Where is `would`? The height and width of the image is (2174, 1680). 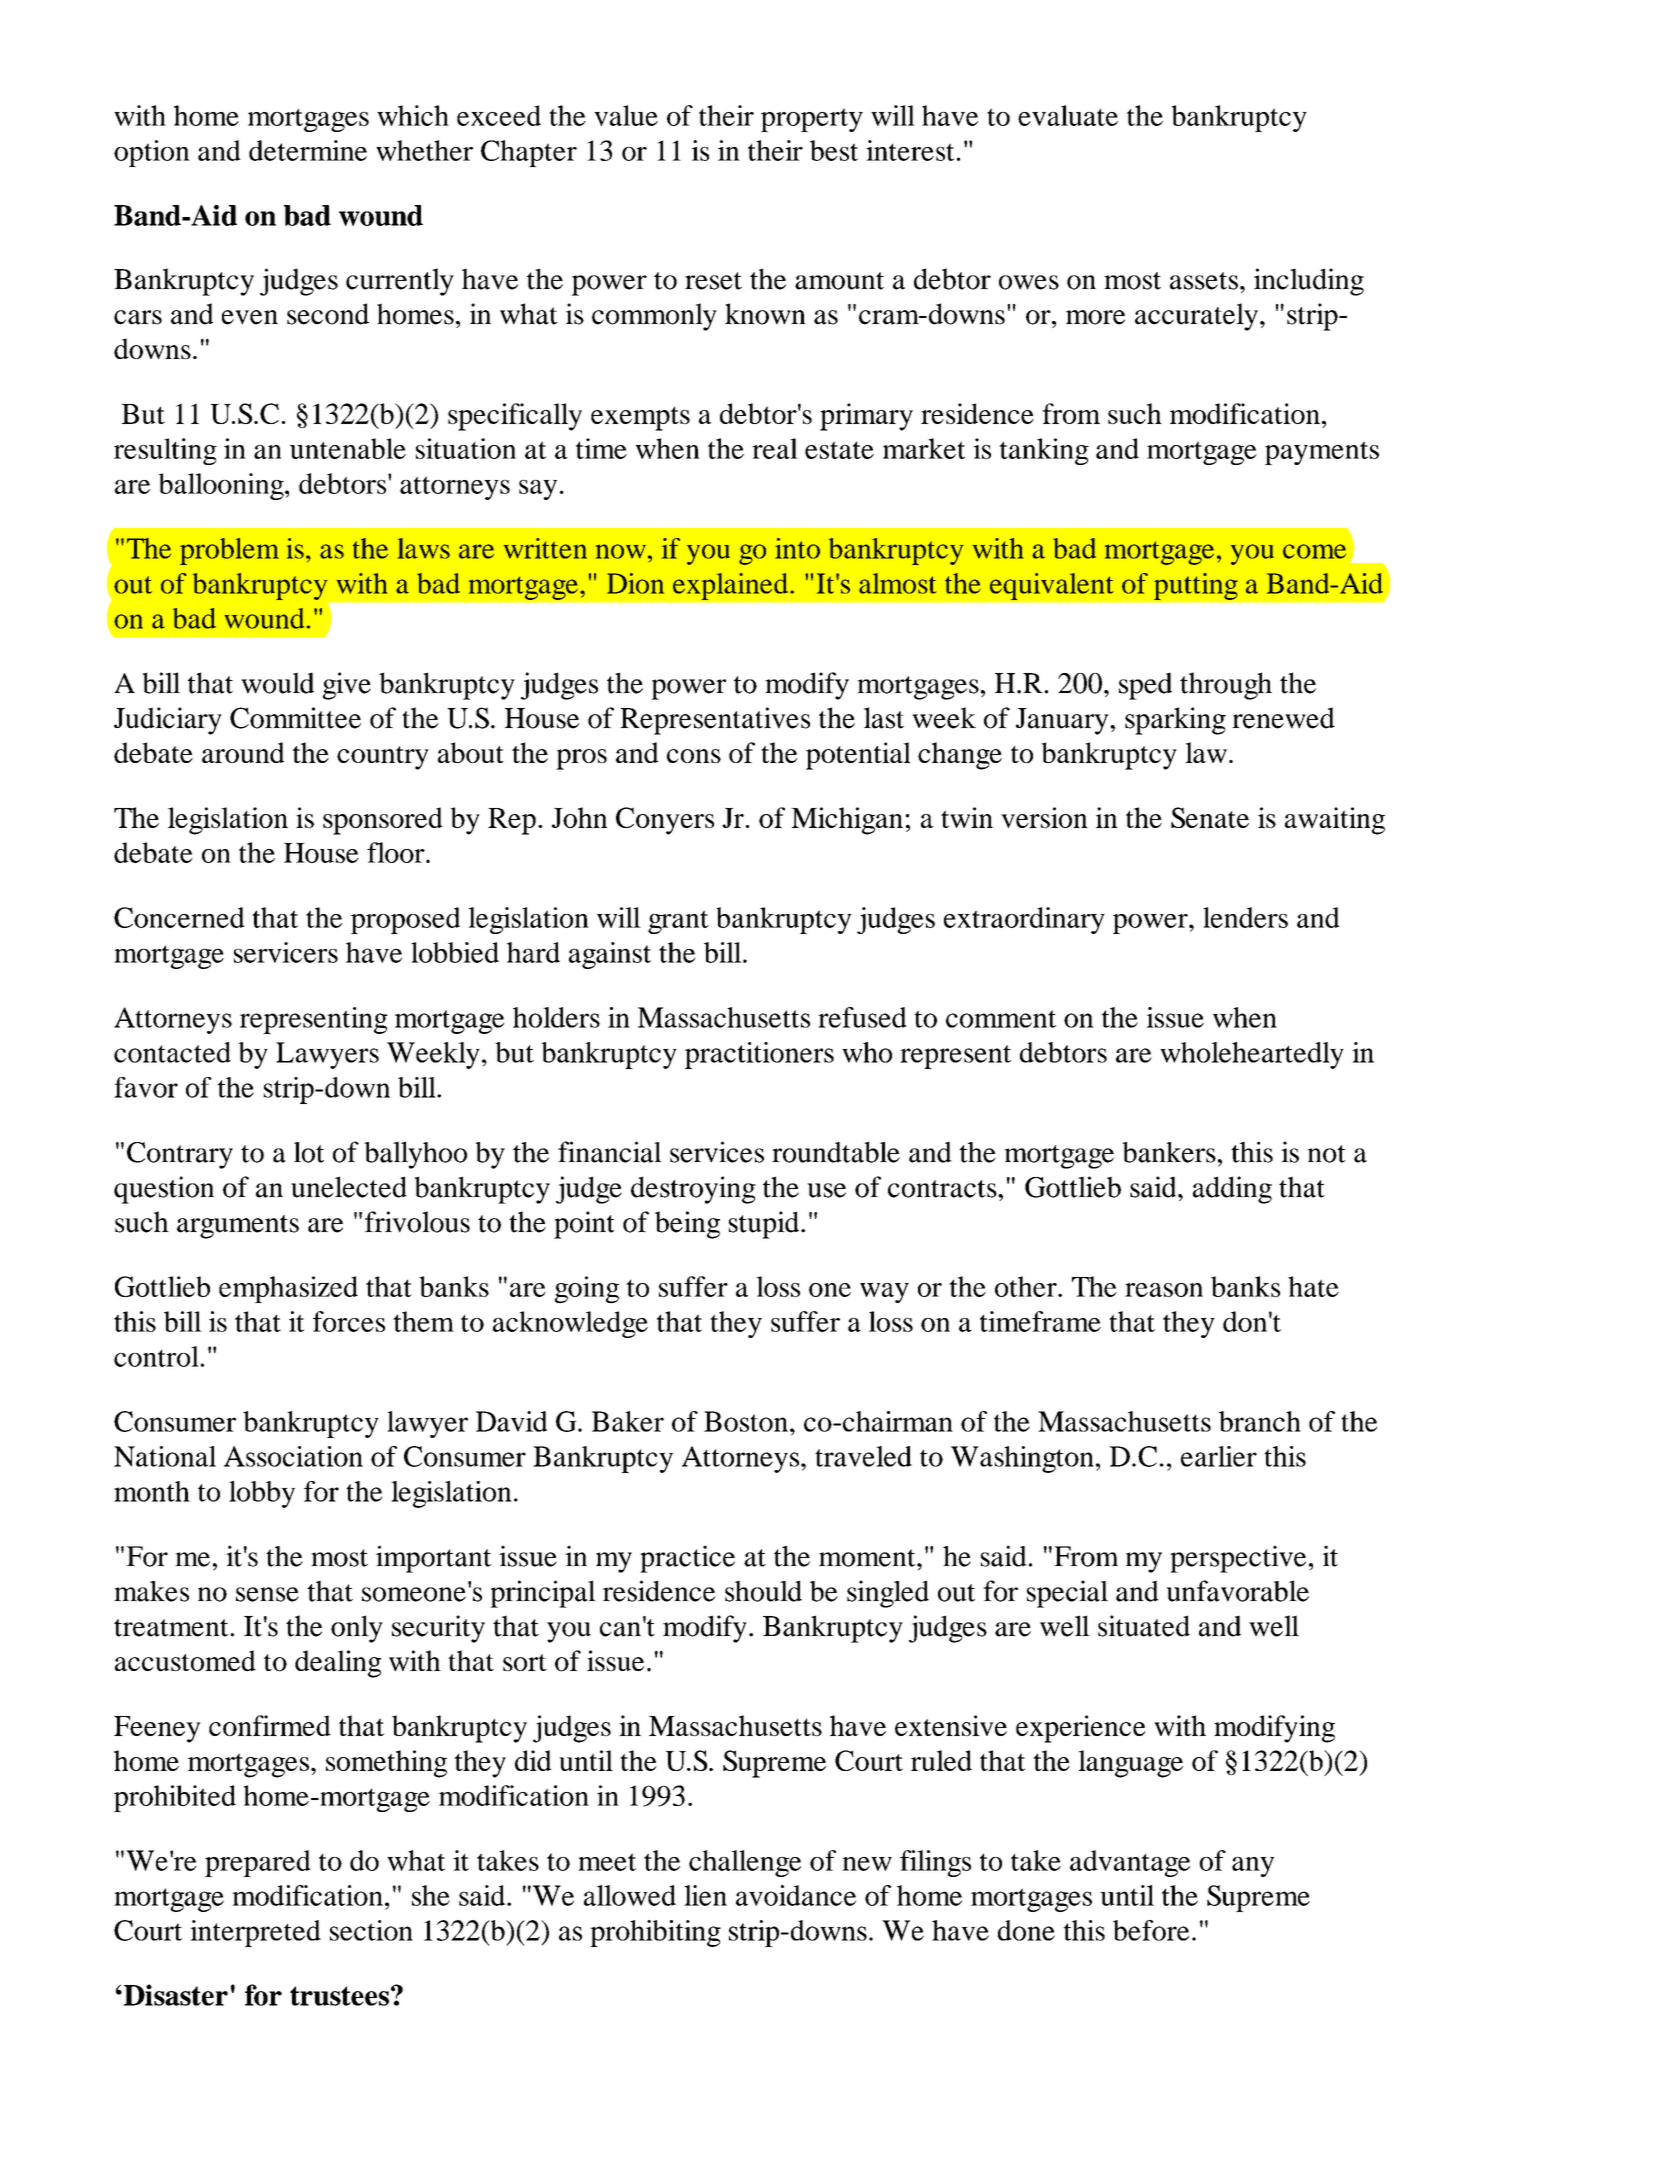
would is located at coordinates (277, 683).
